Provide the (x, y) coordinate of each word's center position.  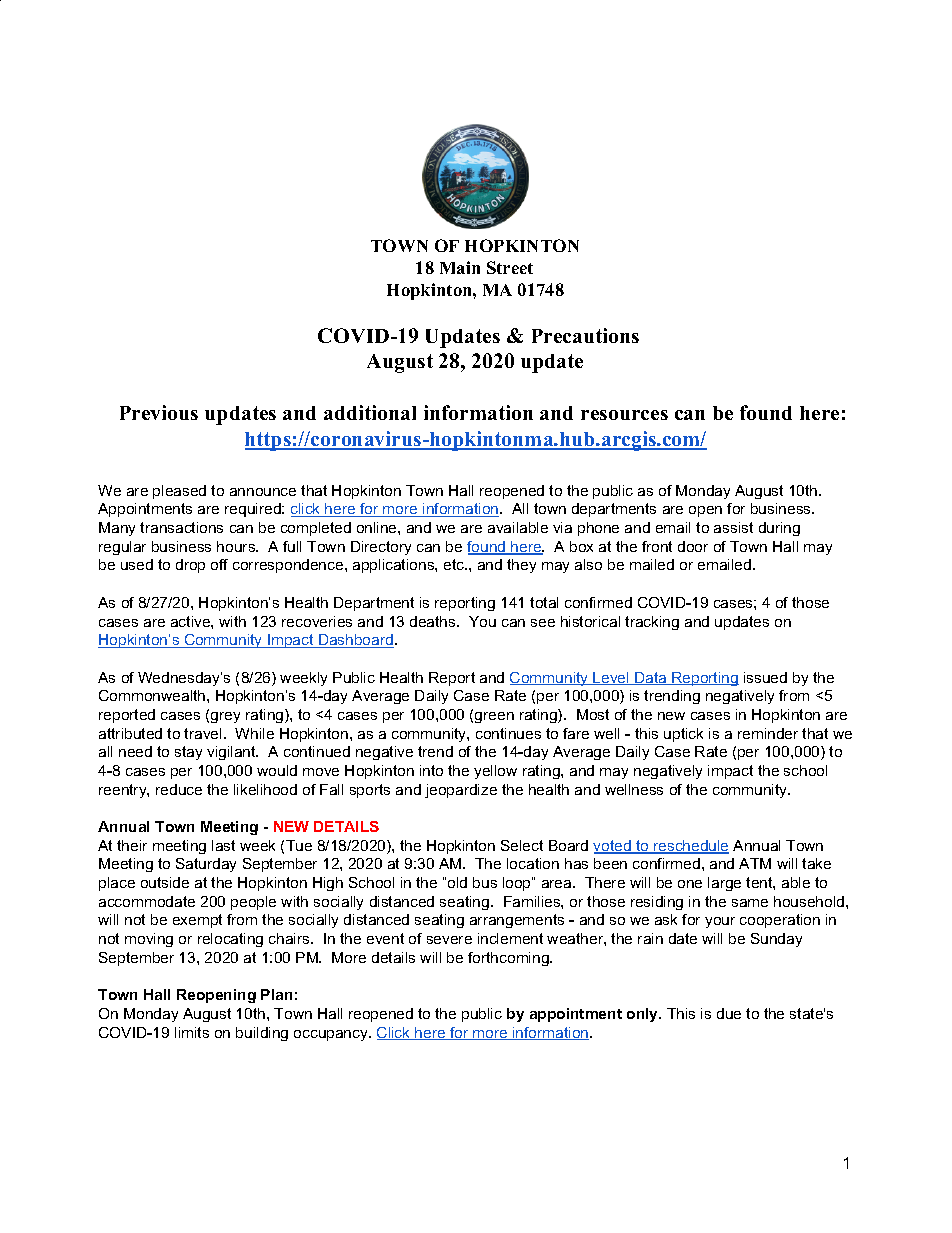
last (223, 845)
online (378, 527)
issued (765, 677)
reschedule (690, 847)
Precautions (585, 335)
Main (460, 267)
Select (522, 845)
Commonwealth (153, 695)
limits (192, 1032)
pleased (179, 492)
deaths (434, 621)
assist (733, 527)
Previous (159, 412)
